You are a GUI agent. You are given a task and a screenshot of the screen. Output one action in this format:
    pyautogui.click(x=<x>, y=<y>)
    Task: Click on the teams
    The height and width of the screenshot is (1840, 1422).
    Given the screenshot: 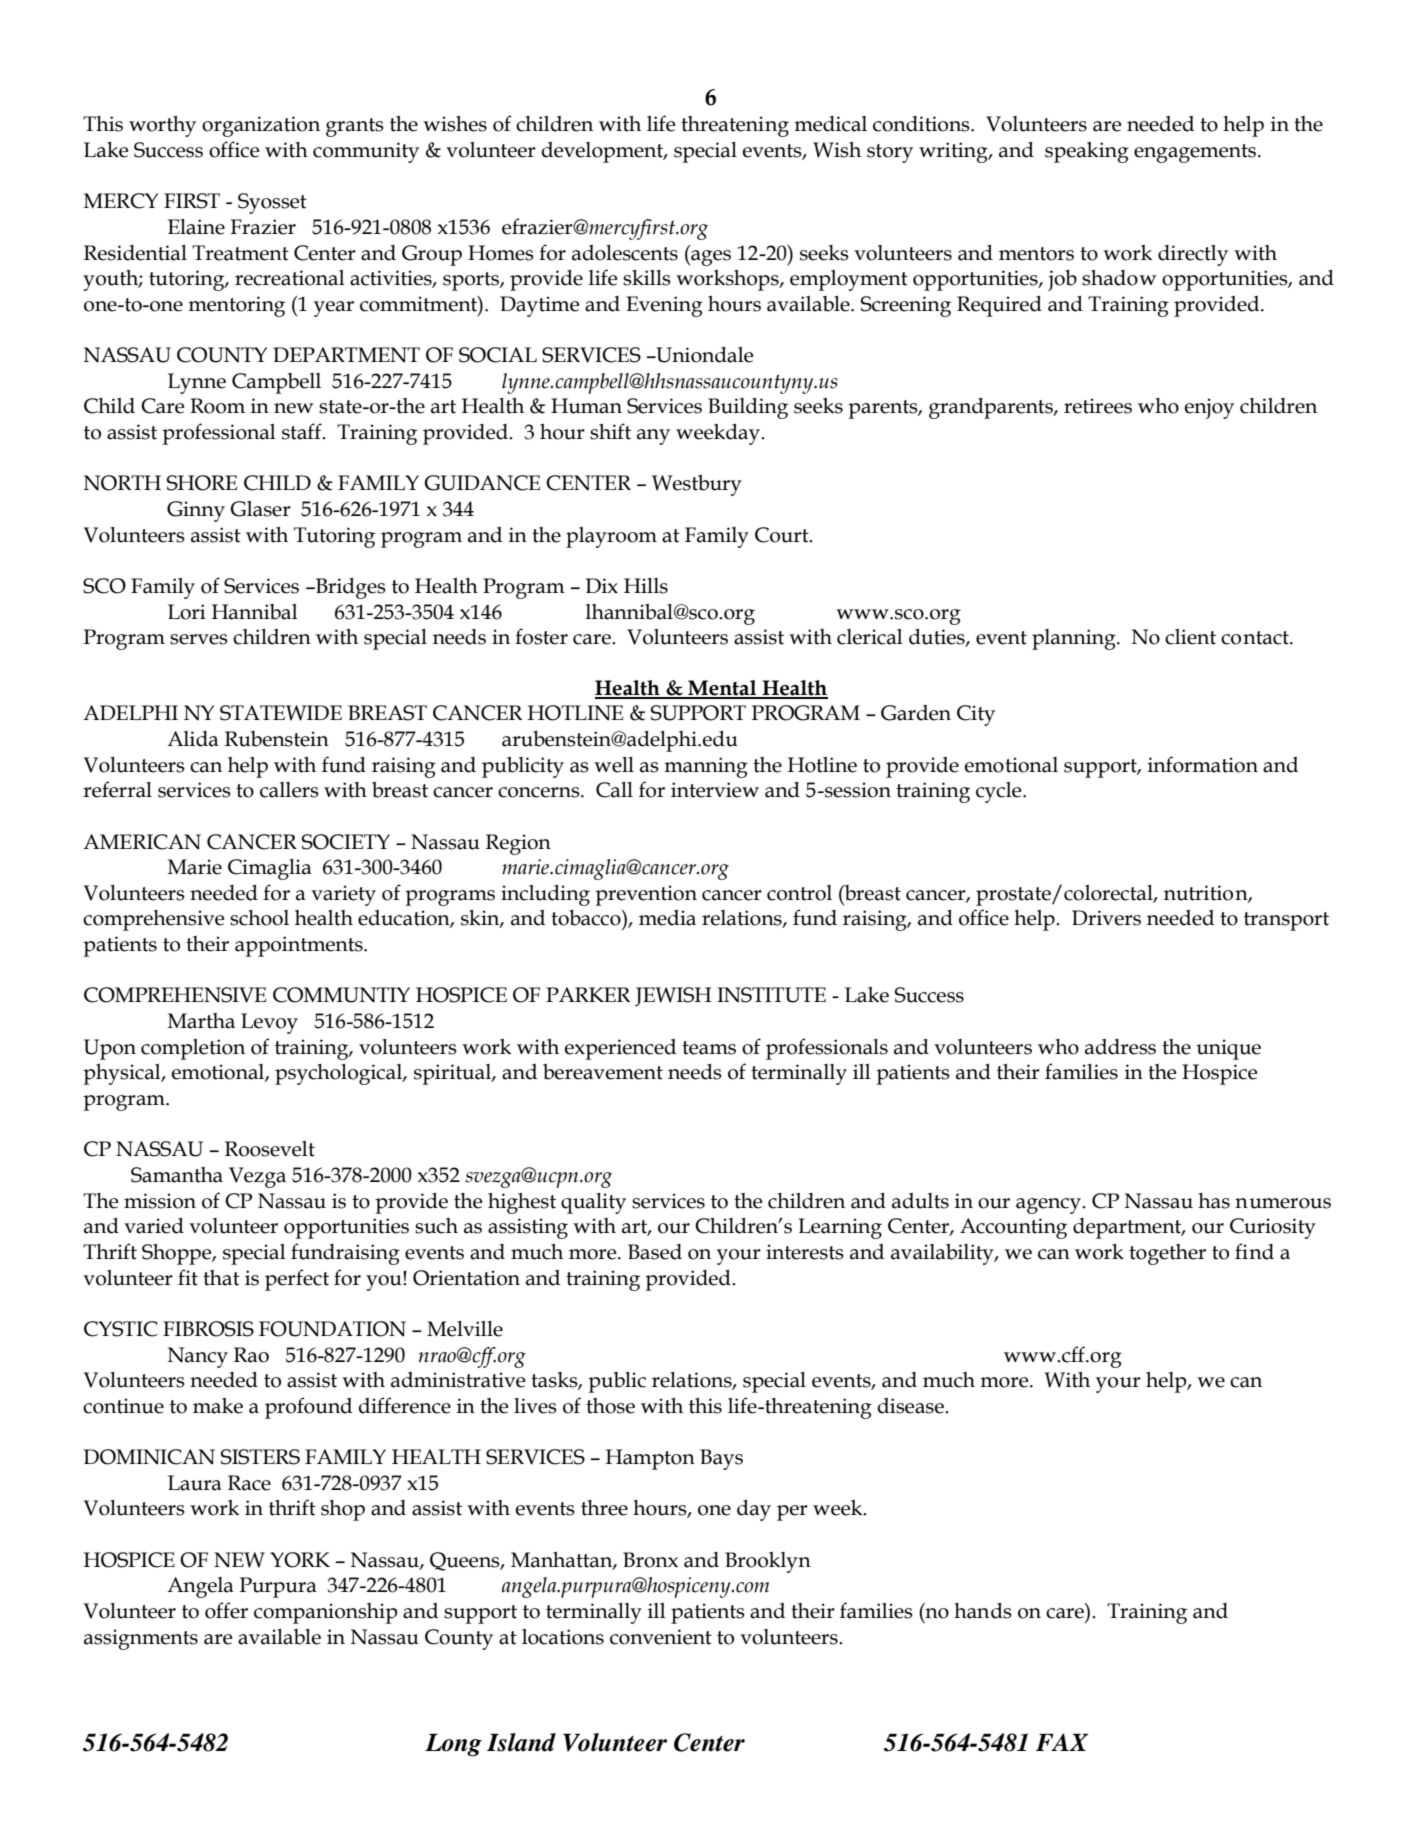 What is the action you would take?
    pyautogui.click(x=709, y=1048)
